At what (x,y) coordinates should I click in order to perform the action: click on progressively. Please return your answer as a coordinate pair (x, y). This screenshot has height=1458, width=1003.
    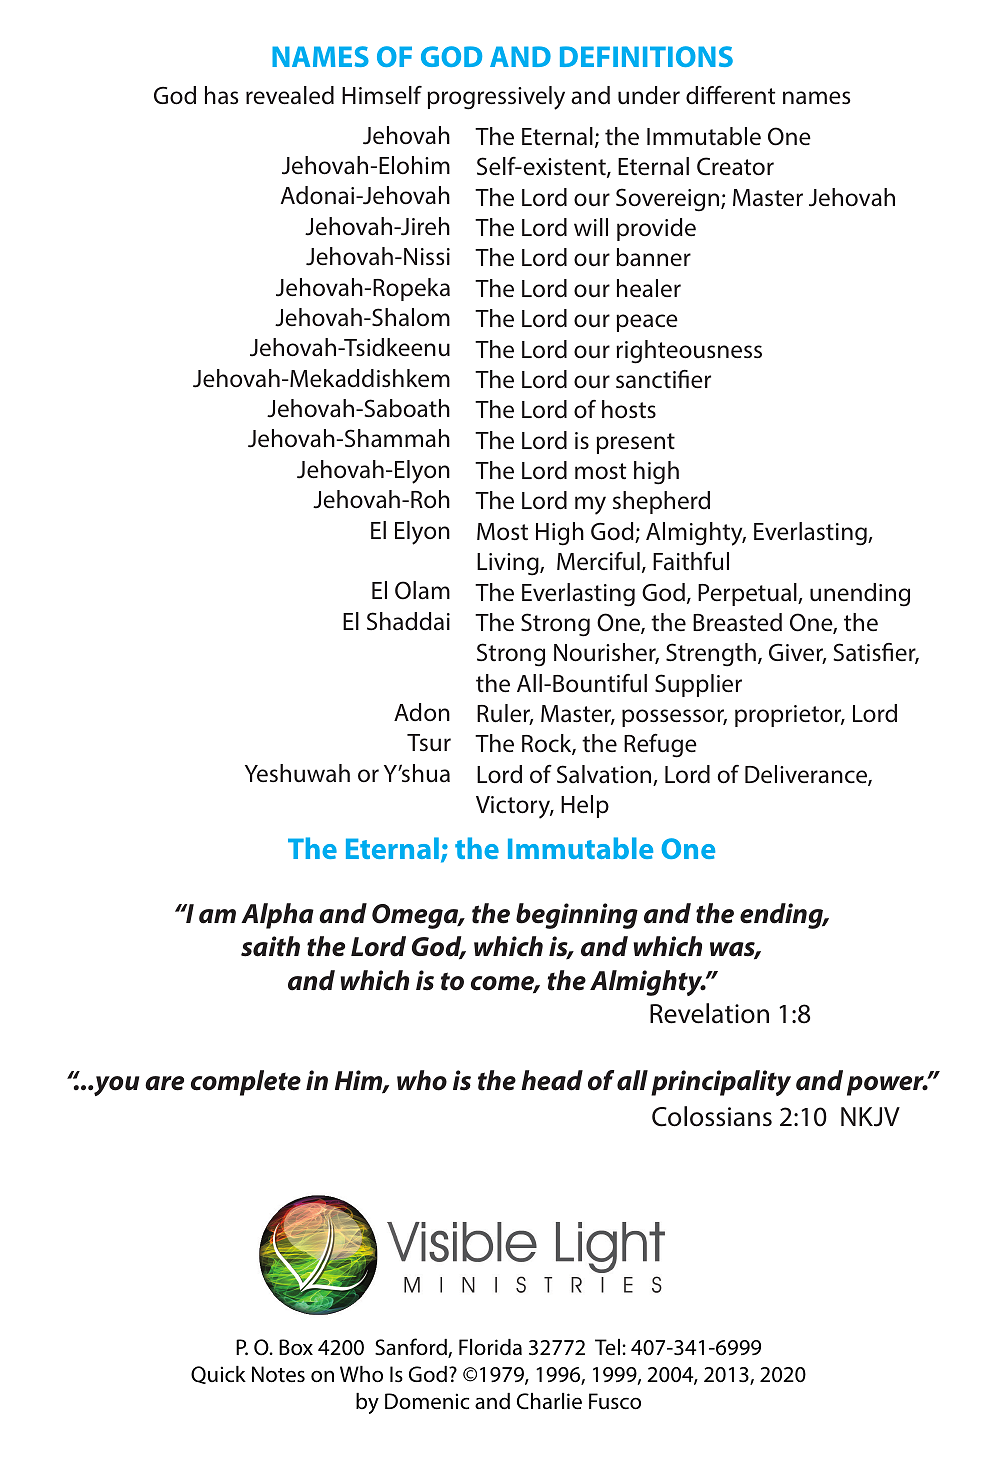
    Looking at the image, I should click on (496, 98).
